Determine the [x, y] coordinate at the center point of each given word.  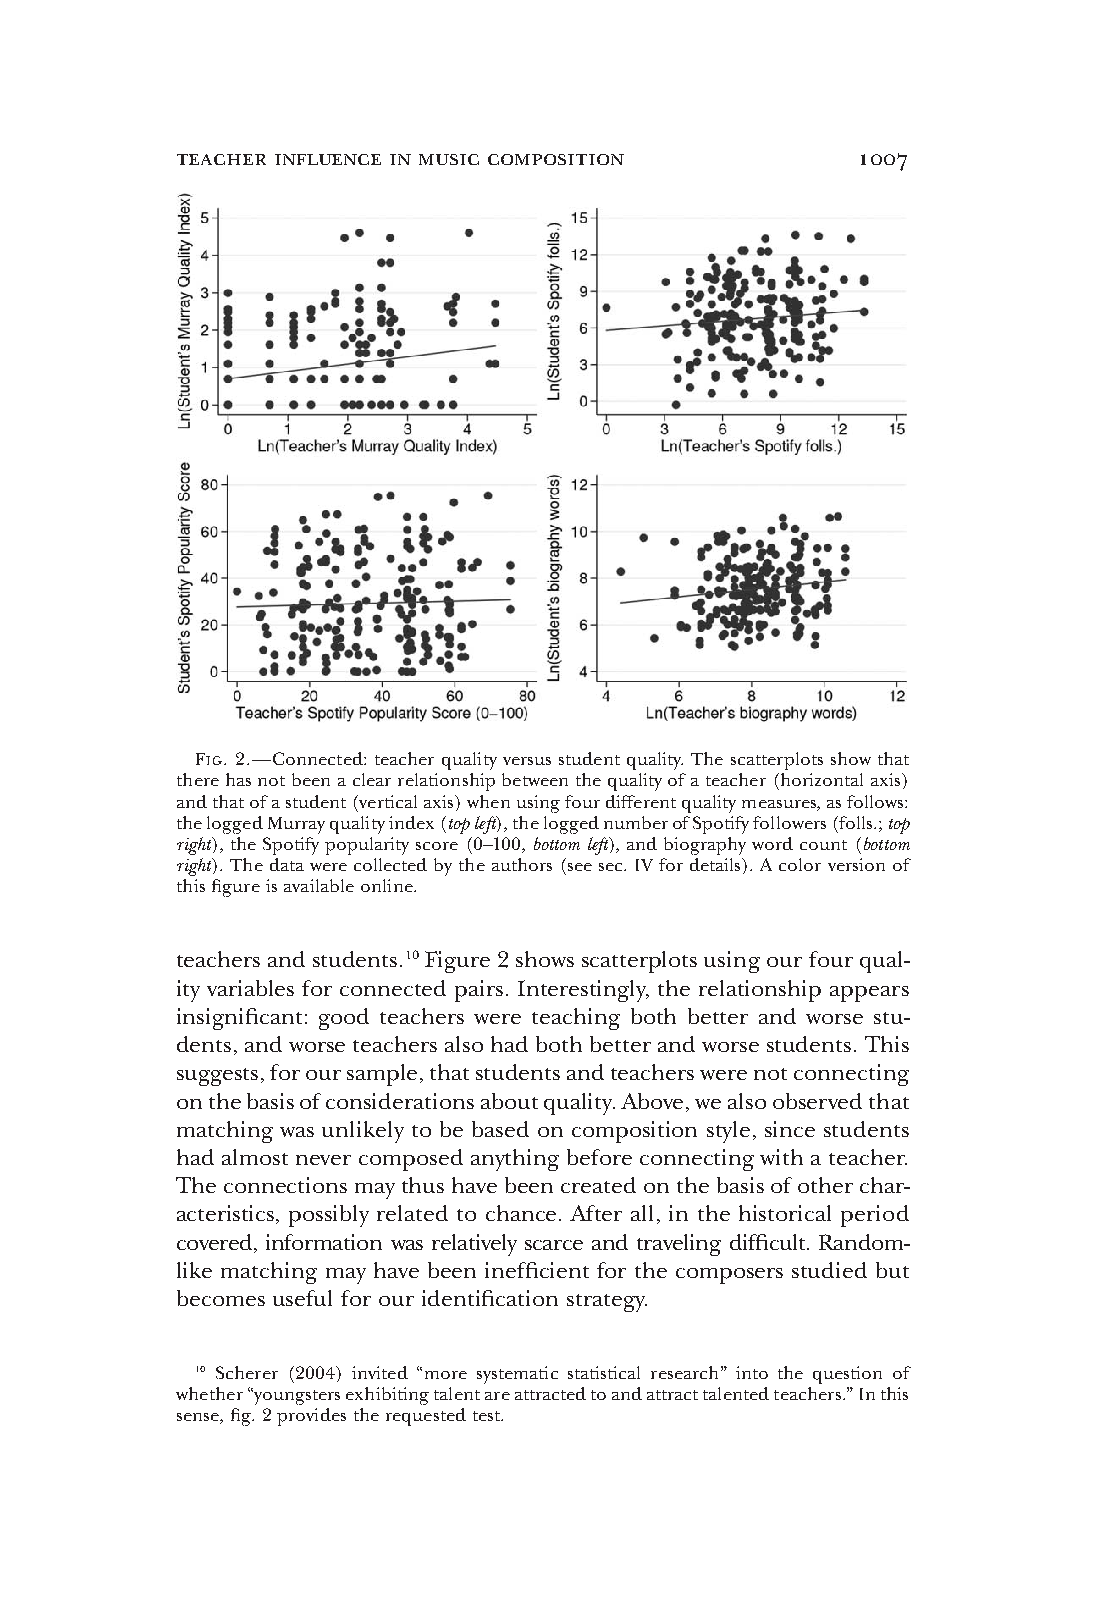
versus [527, 761]
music [449, 159]
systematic [517, 1375]
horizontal [820, 779]
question [847, 1375]
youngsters [296, 1396]
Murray [296, 825]
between [535, 779]
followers [789, 822]
